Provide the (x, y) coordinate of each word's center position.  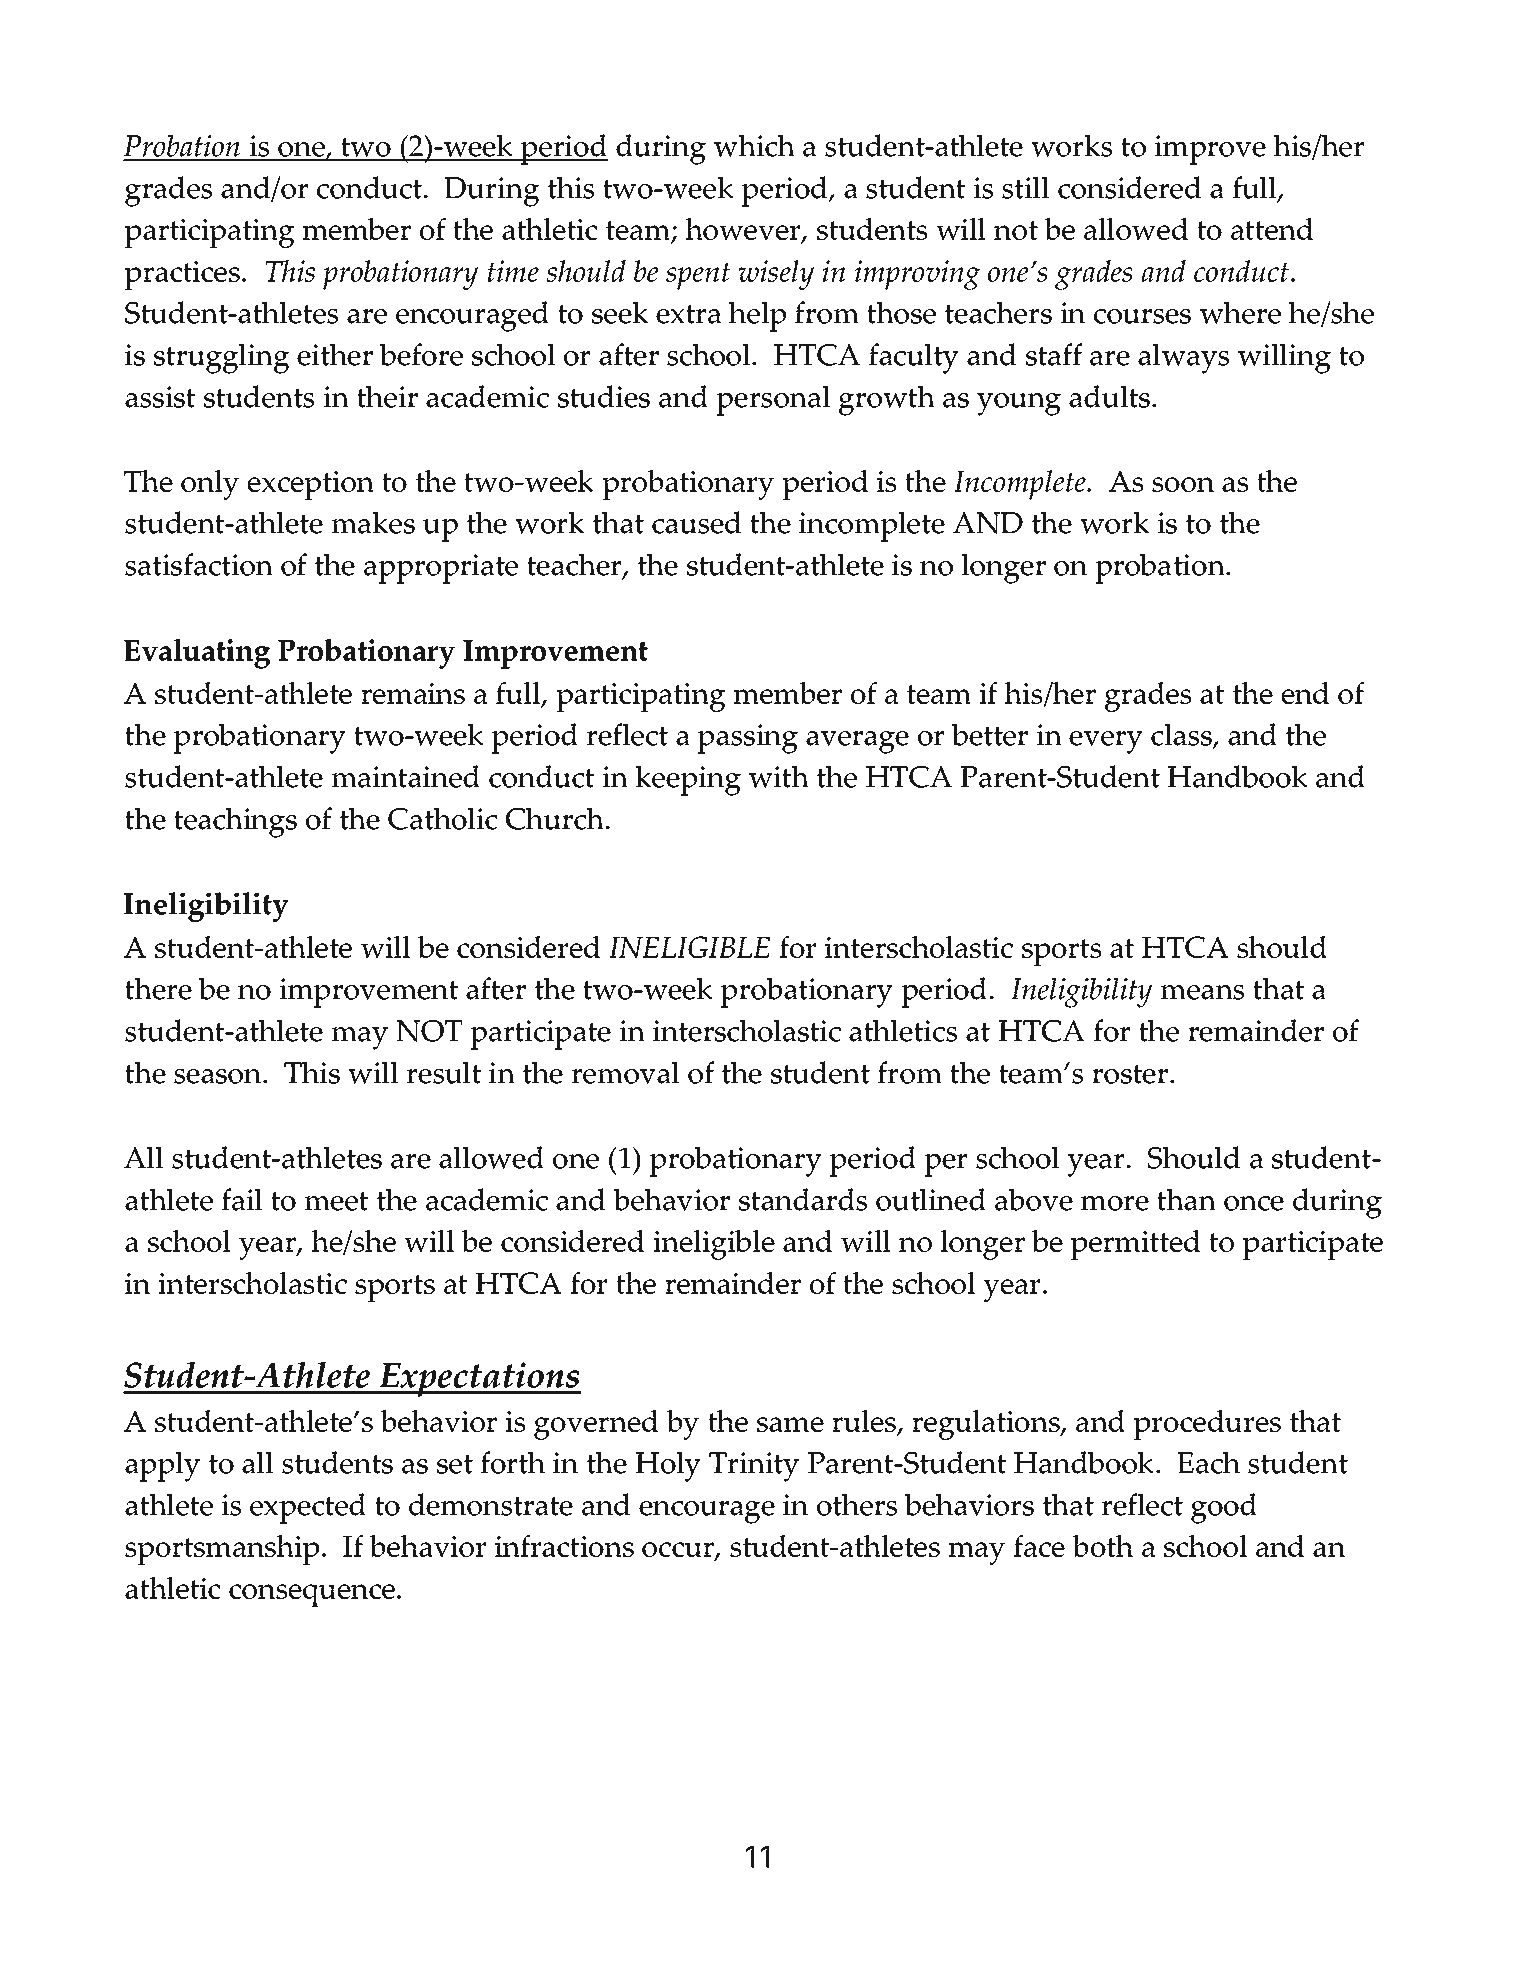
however (744, 230)
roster (1130, 1074)
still (1026, 187)
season (219, 1076)
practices (182, 275)
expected (308, 1508)
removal (626, 1072)
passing (748, 739)
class (1182, 736)
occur (679, 1551)
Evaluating (197, 654)
